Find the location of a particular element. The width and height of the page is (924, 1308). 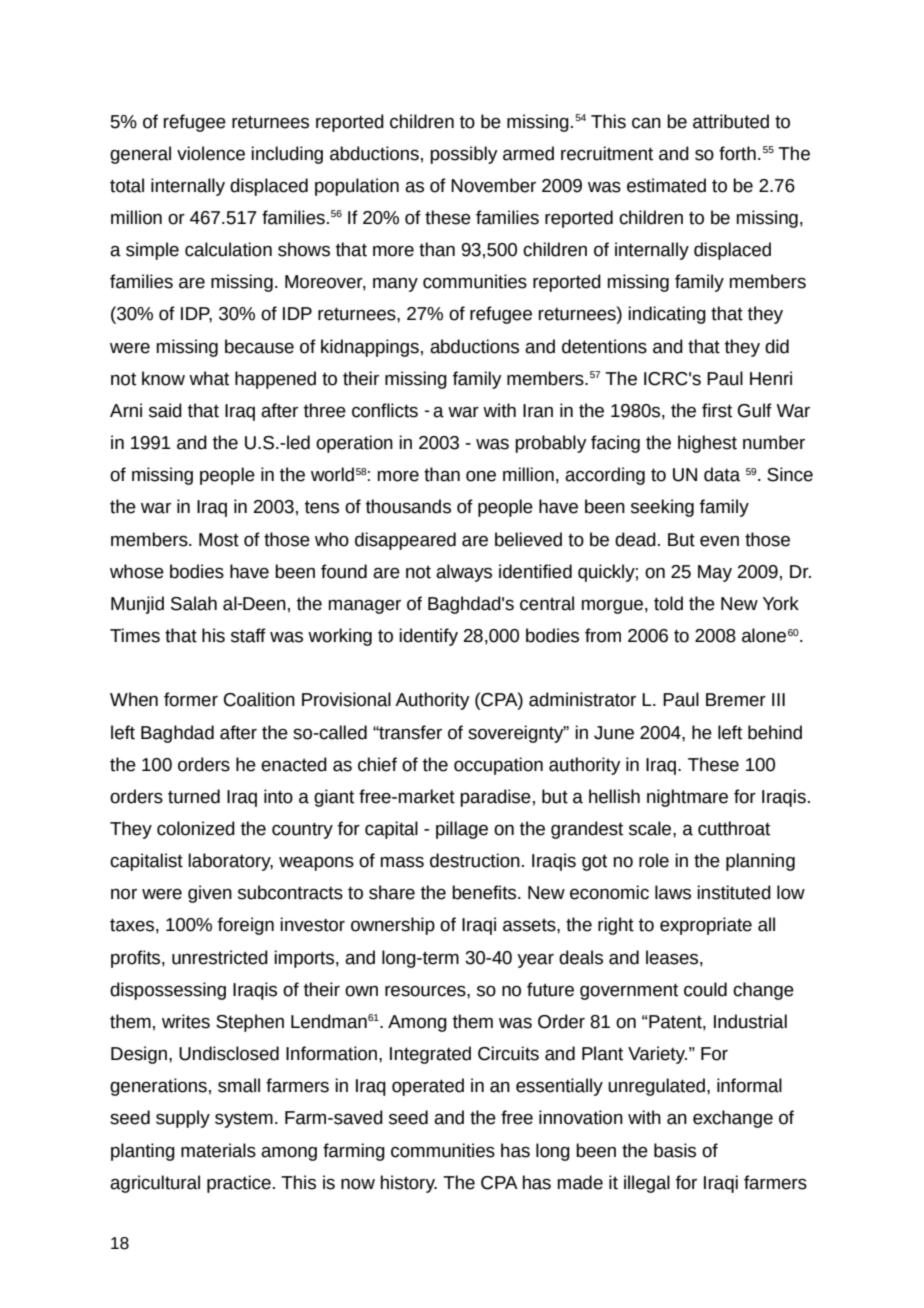

violence is located at coordinates (211, 153).
